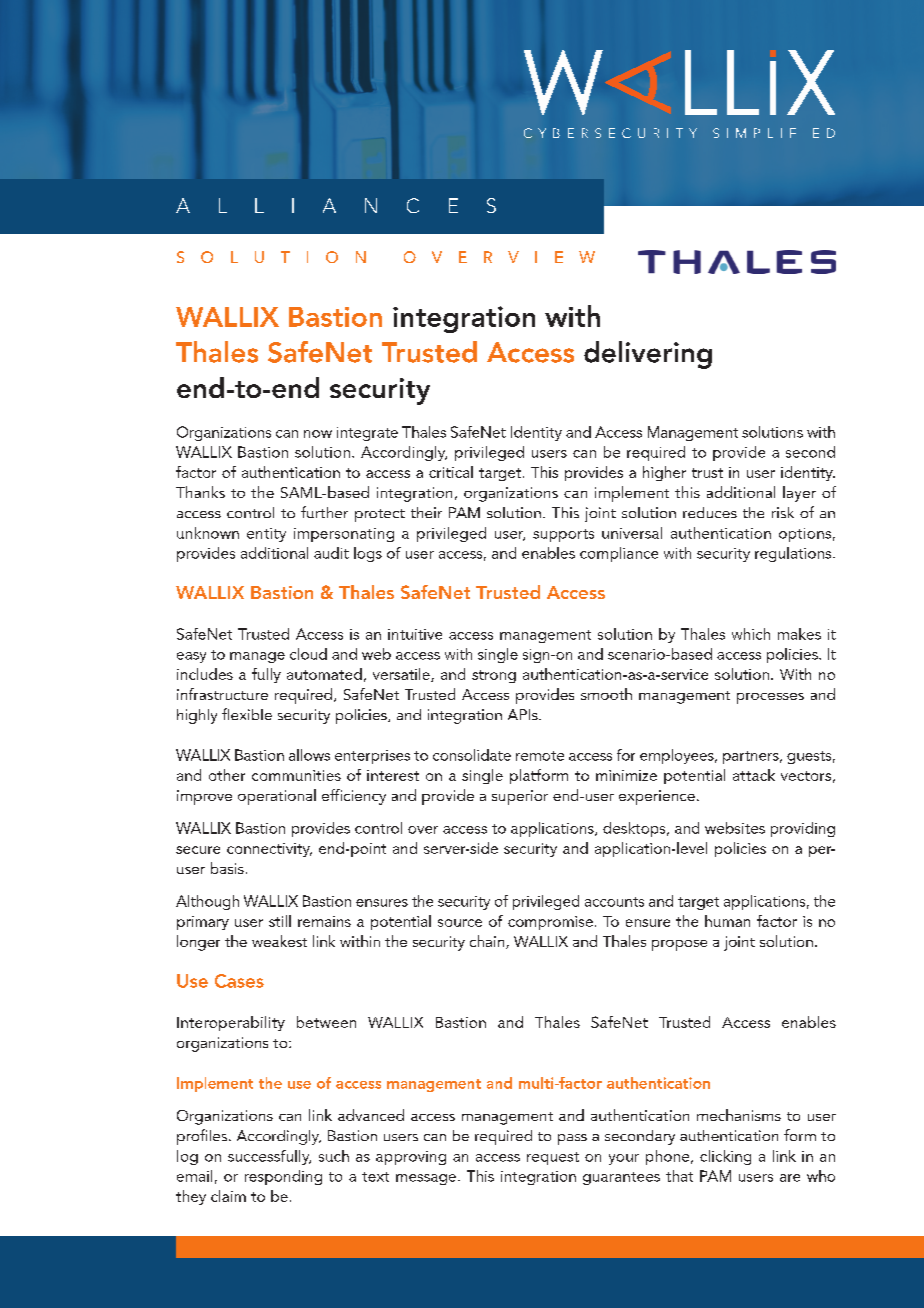 This image has width=924, height=1308. I want to click on communities, so click(296, 775).
